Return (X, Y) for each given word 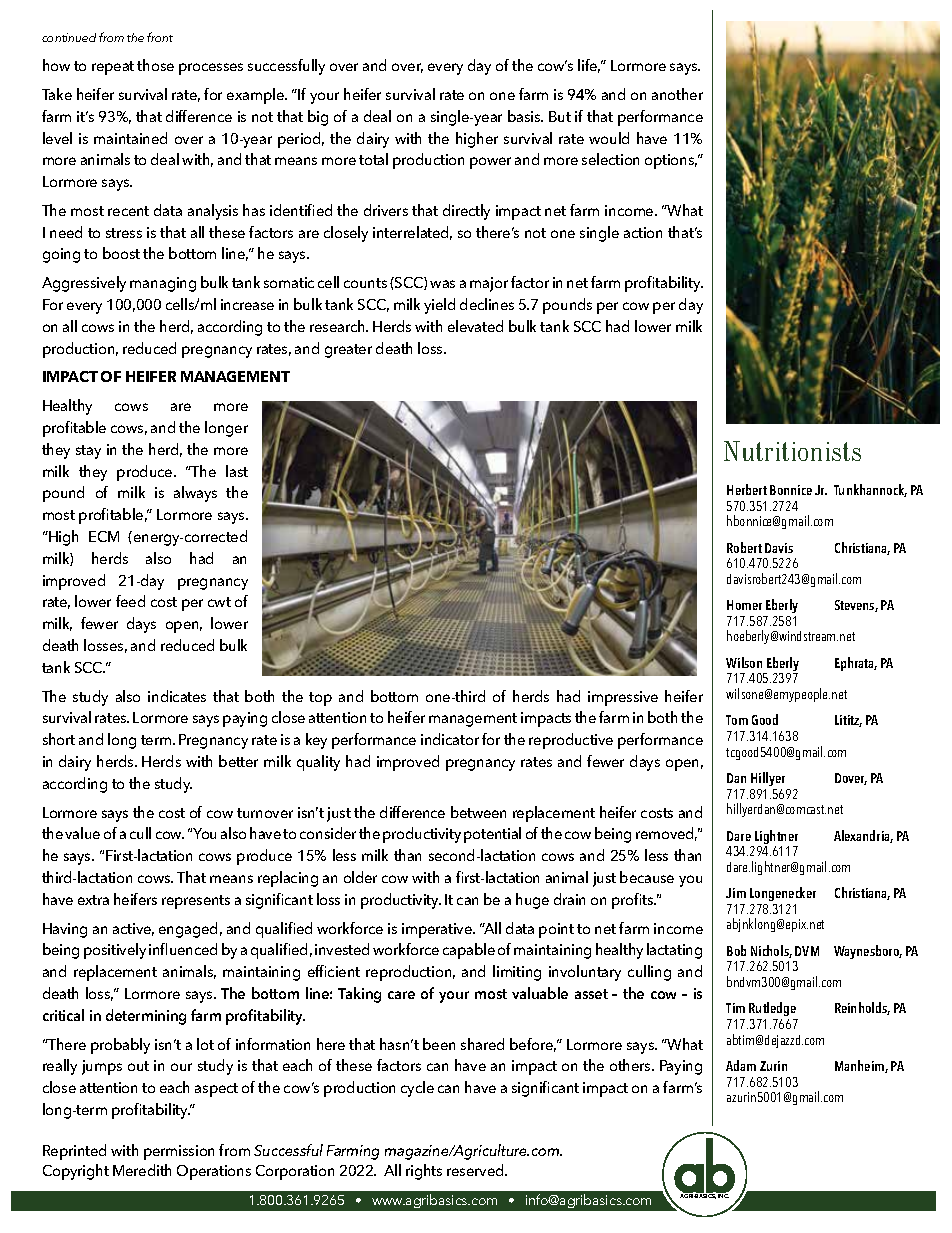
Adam (741, 1065)
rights (424, 1172)
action (643, 232)
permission (179, 1152)
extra (93, 900)
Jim (736, 893)
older (360, 877)
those (155, 65)
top (320, 699)
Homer (744, 605)
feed (130, 601)
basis (525, 116)
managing (163, 284)
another (677, 94)
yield (439, 306)
